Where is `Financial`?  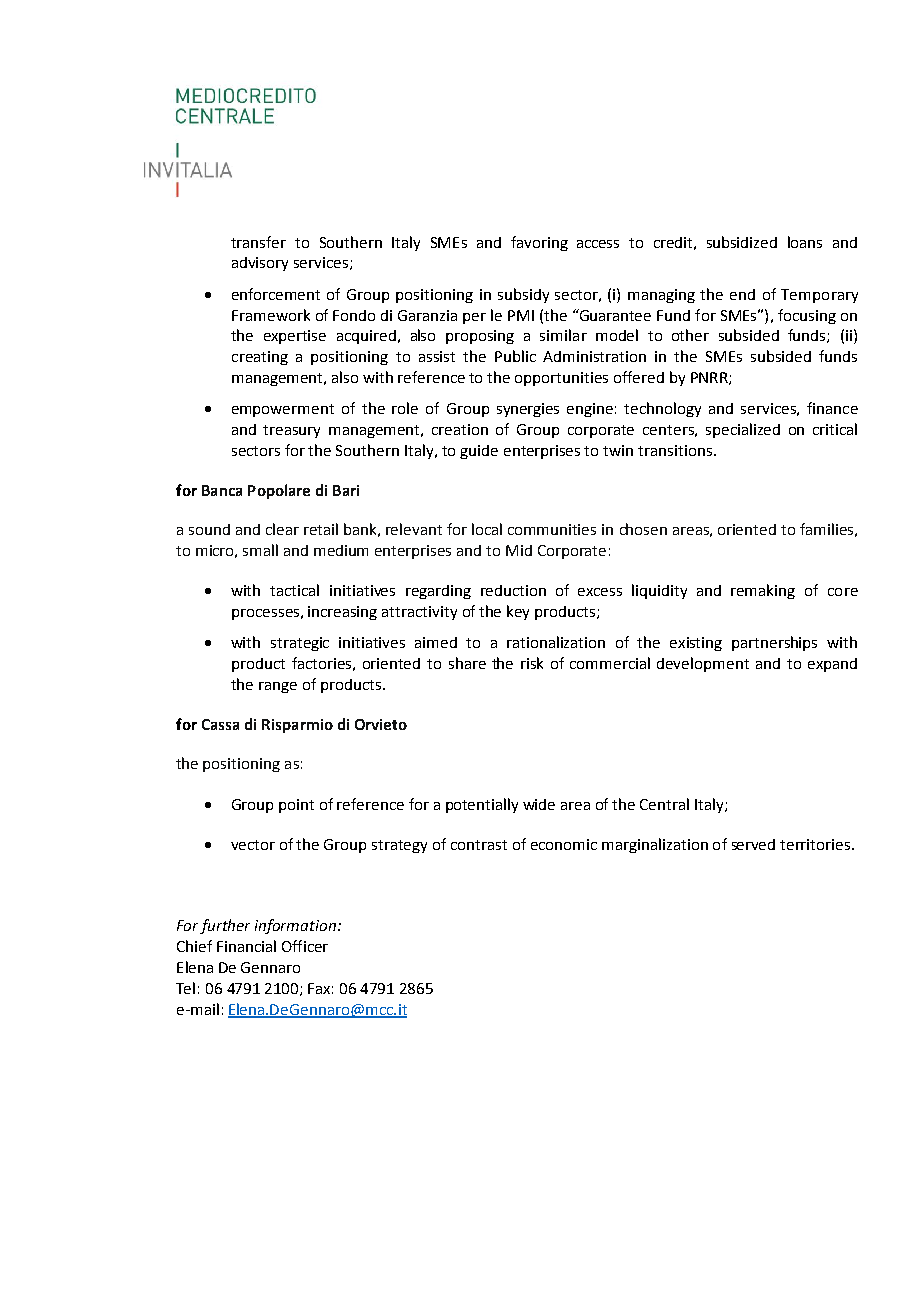
Financial is located at coordinates (246, 946).
